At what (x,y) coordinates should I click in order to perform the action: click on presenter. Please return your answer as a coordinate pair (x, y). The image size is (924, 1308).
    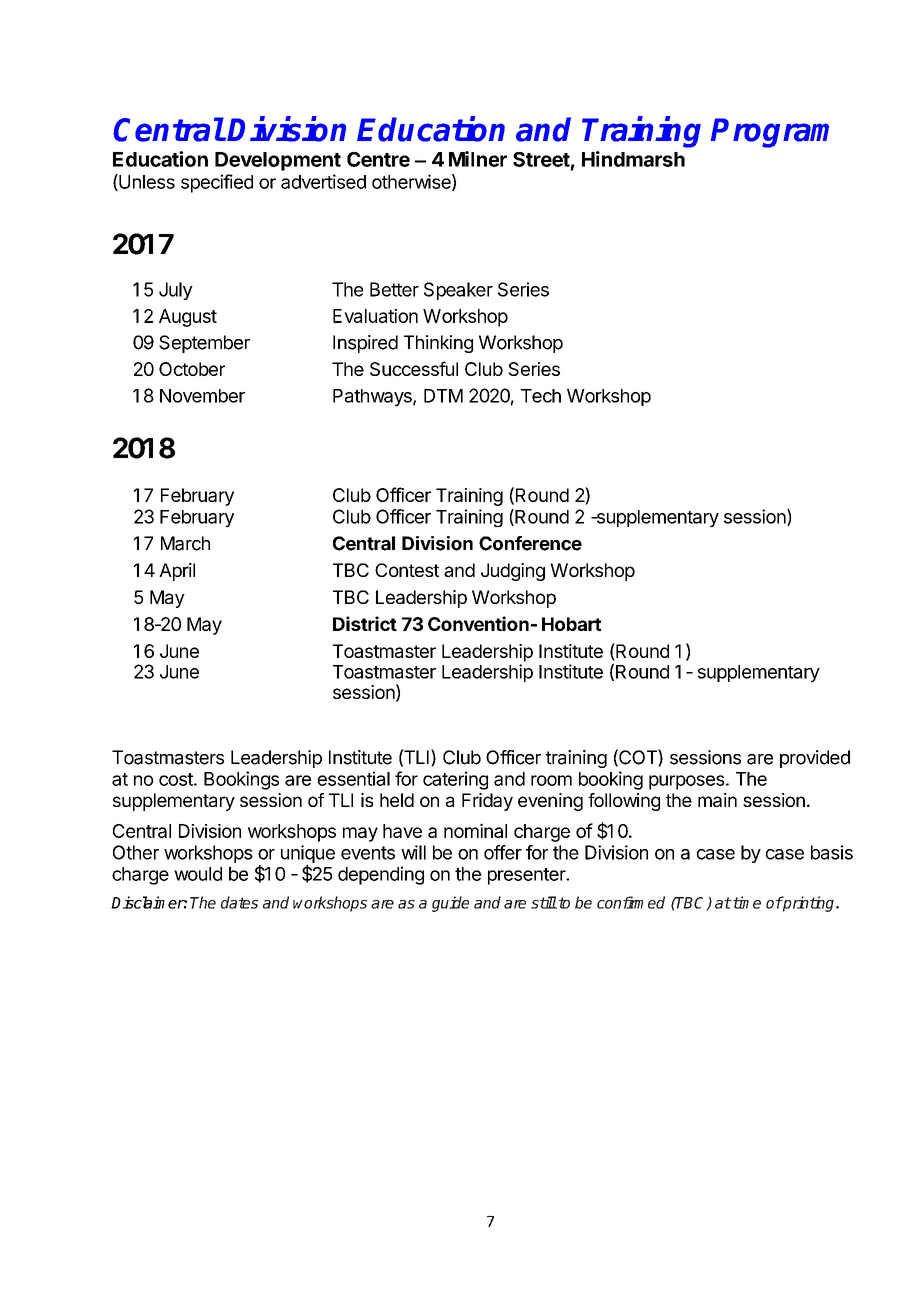
    Looking at the image, I should click on (528, 876).
